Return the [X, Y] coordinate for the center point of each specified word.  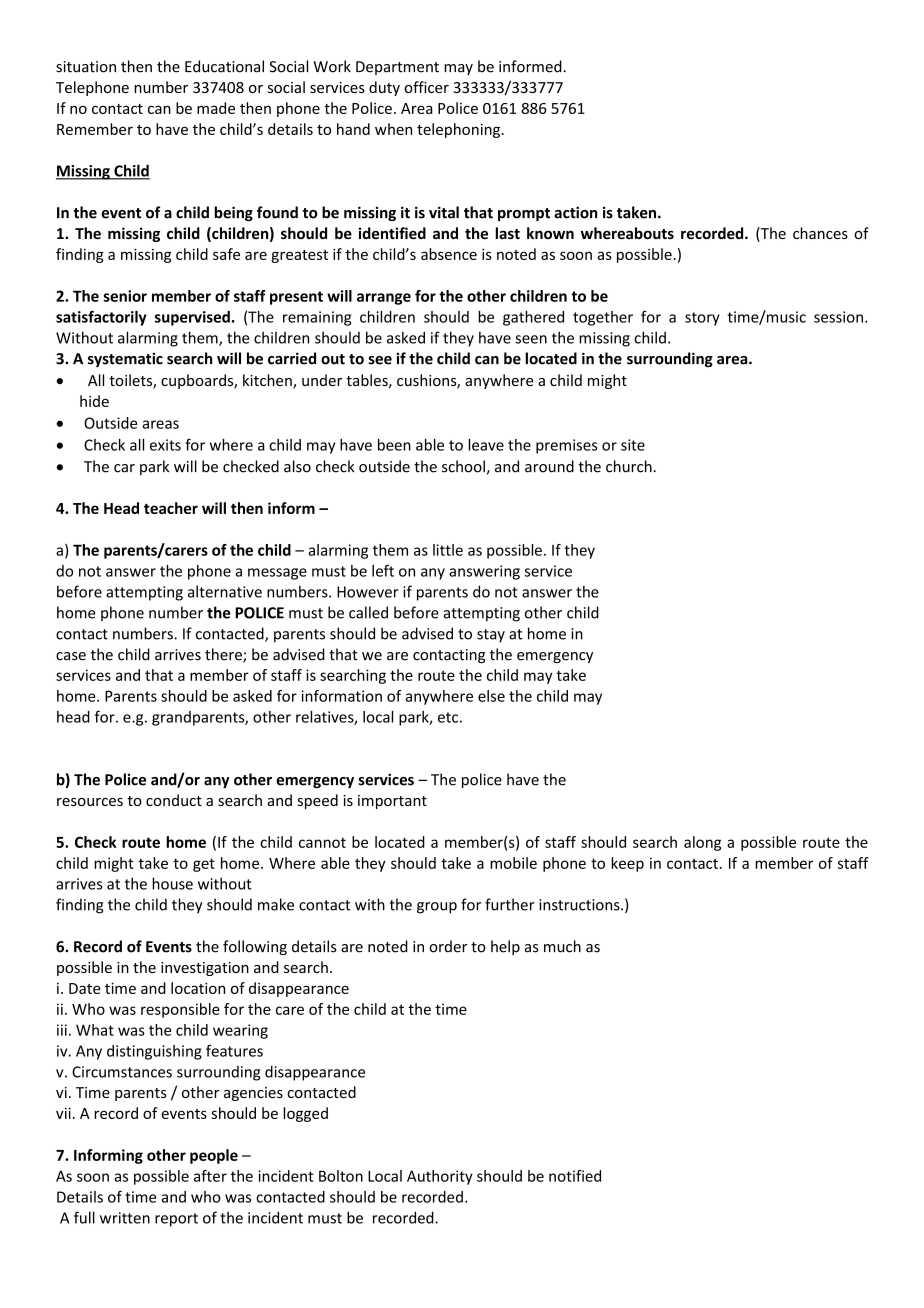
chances [820, 233]
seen [531, 339]
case [71, 656]
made [216, 108]
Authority [440, 1177]
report [176, 1220]
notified [575, 1176]
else [491, 696]
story [702, 319]
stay [491, 636]
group [437, 908]
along [702, 843]
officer [426, 87]
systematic [125, 360]
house [172, 883]
